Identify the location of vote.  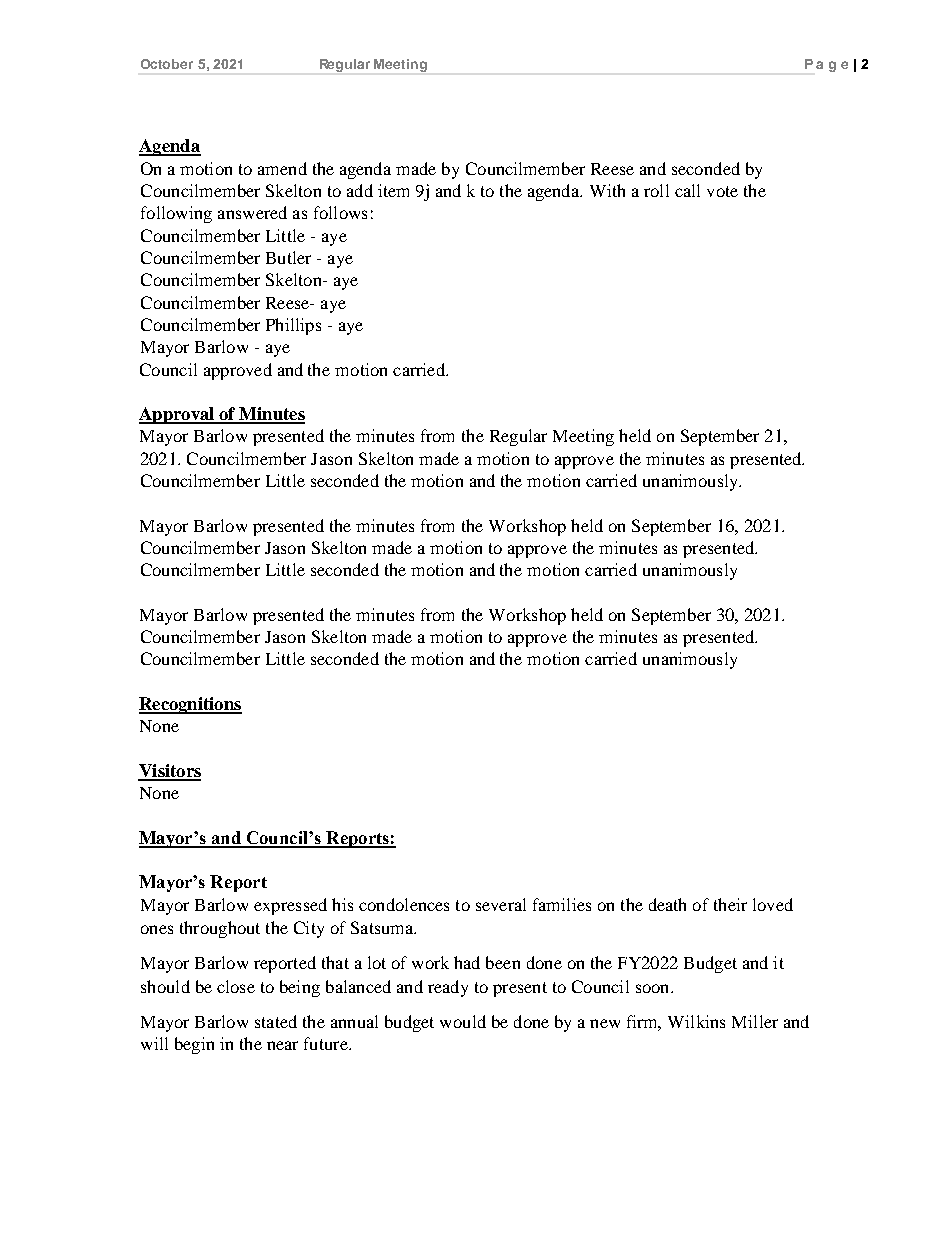
(722, 191).
